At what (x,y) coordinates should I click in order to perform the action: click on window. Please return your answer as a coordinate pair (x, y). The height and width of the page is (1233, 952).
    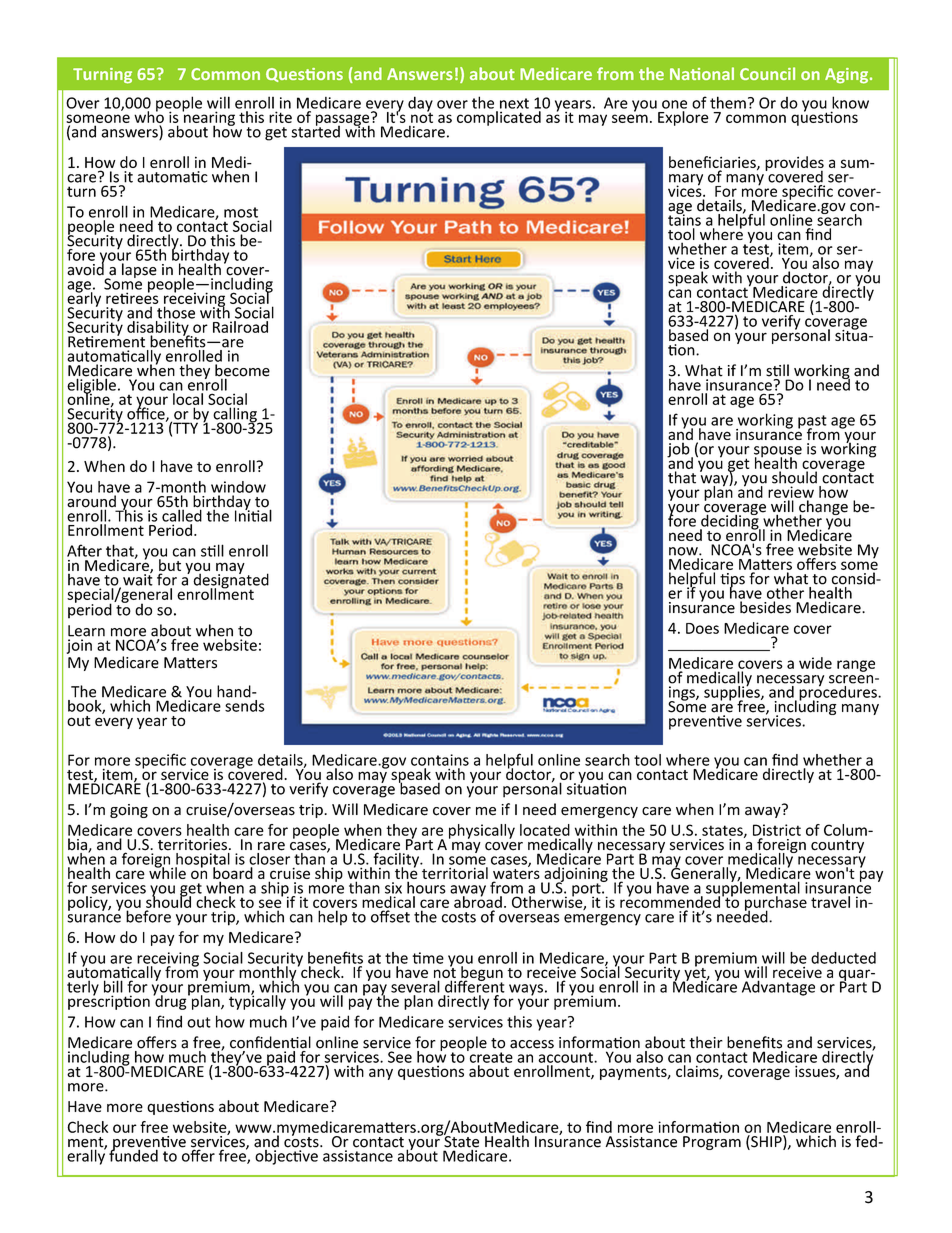
    Looking at the image, I should click on (238, 487).
